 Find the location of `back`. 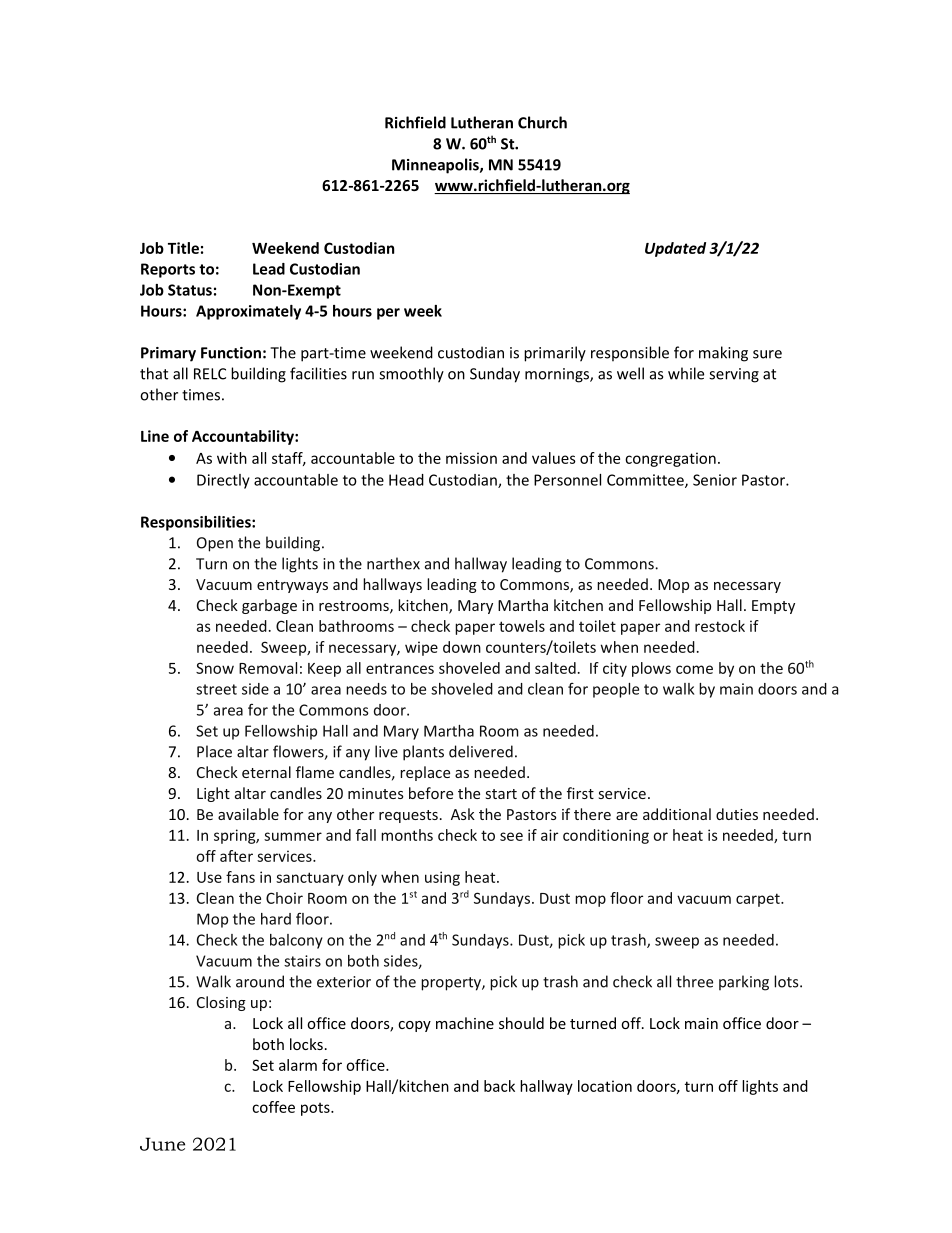

back is located at coordinates (499, 1086).
